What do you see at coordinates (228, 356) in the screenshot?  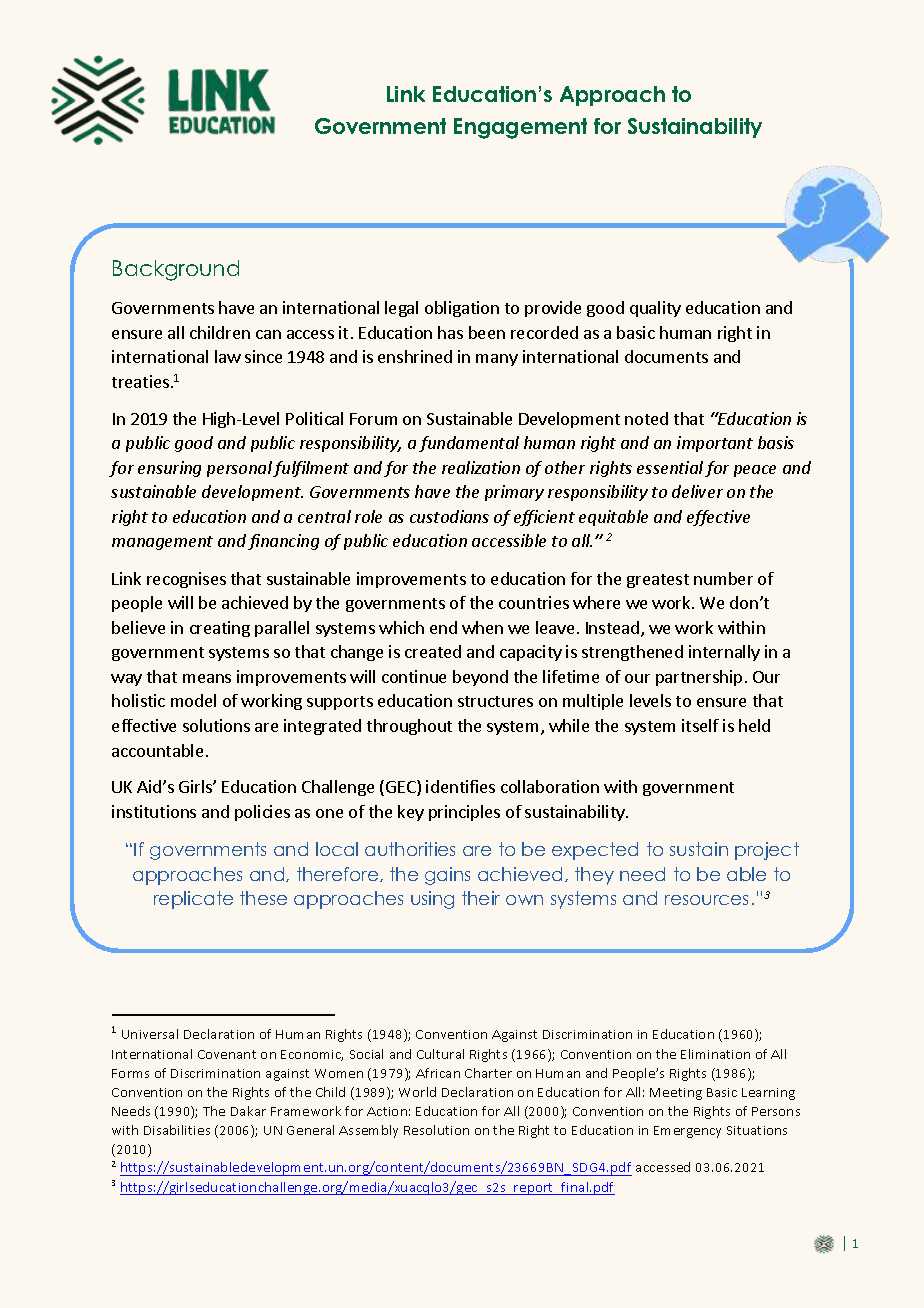 I see `law` at bounding box center [228, 356].
